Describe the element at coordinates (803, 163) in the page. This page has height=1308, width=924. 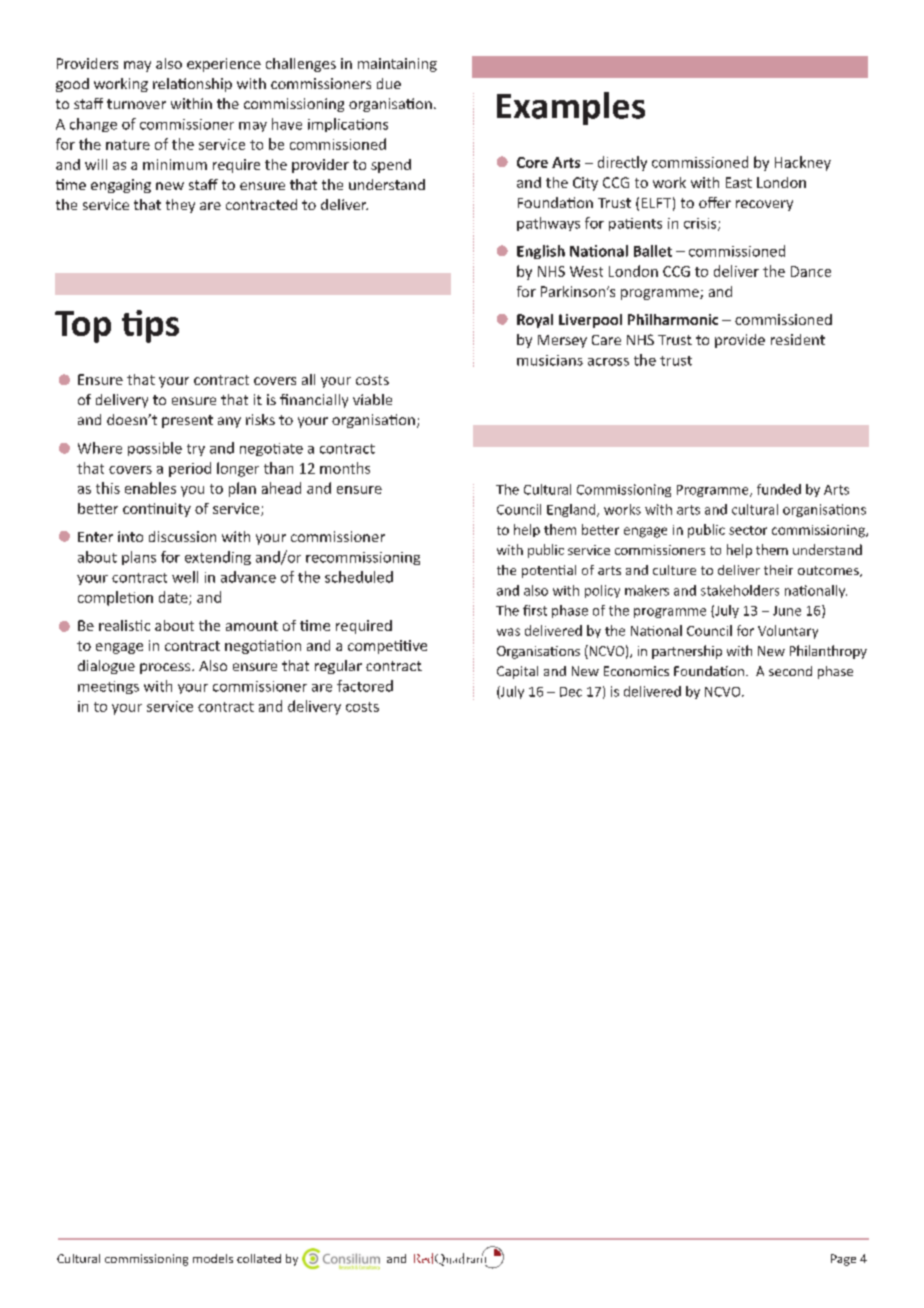
I see `Hackney` at that location.
